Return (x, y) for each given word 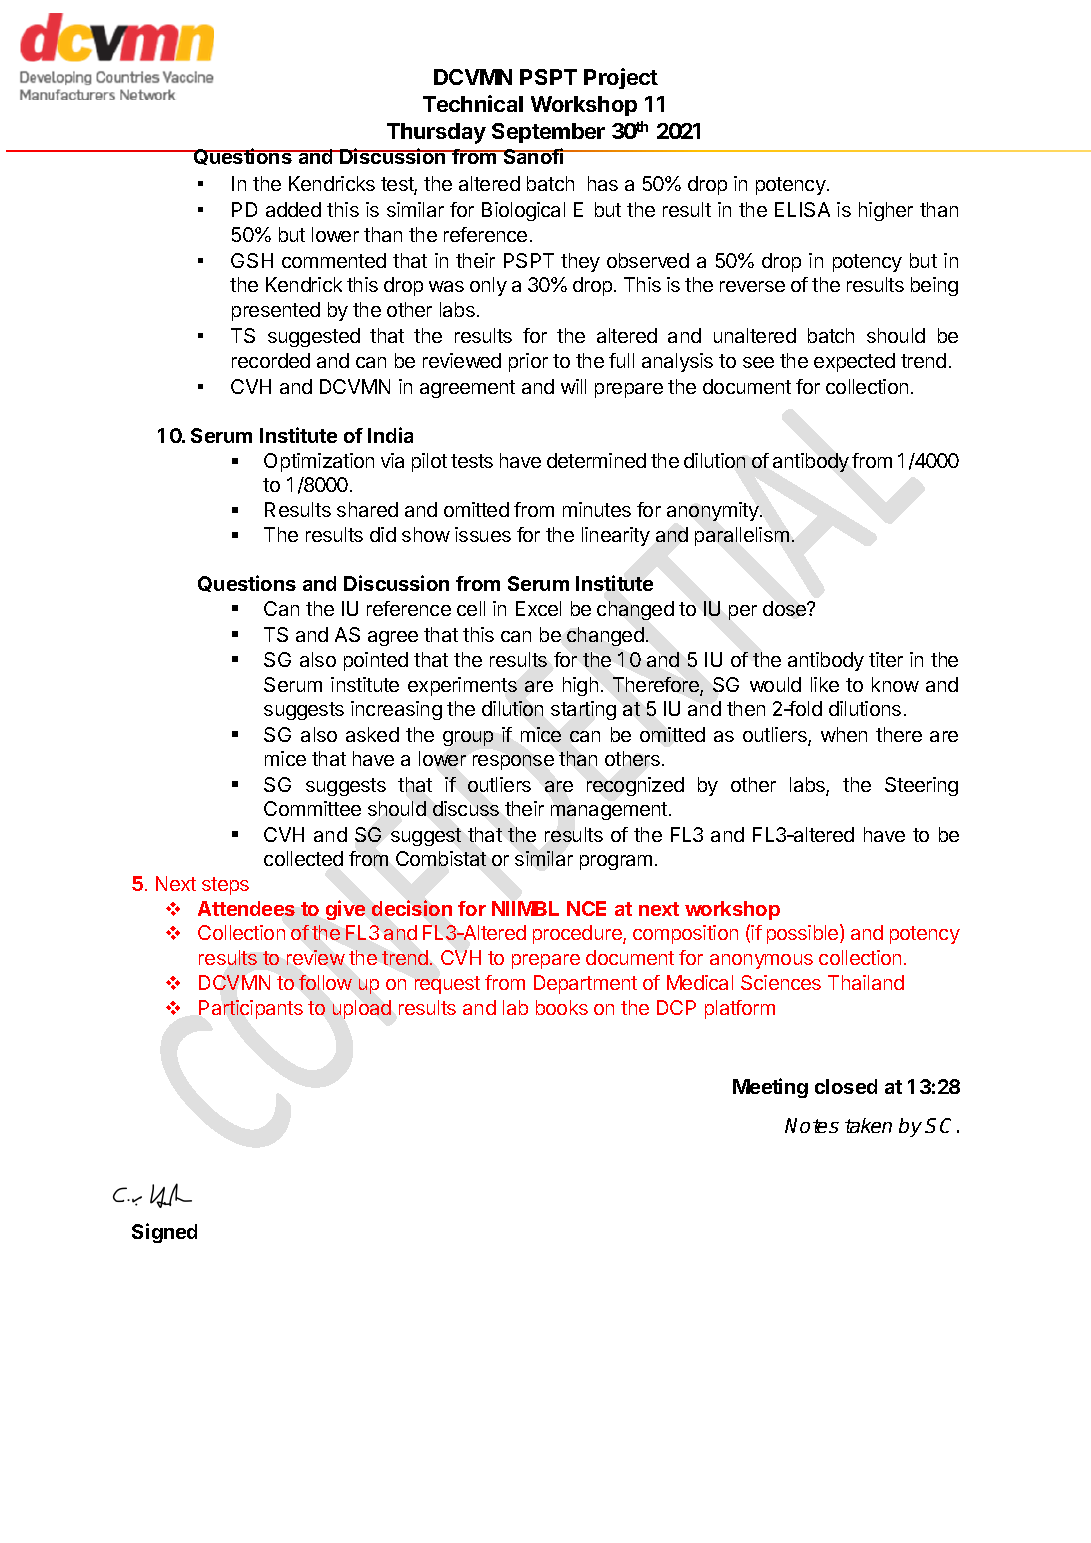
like (825, 684)
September (548, 133)
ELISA (802, 209)
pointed (376, 661)
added (293, 209)
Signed (164, 1233)
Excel (538, 608)
